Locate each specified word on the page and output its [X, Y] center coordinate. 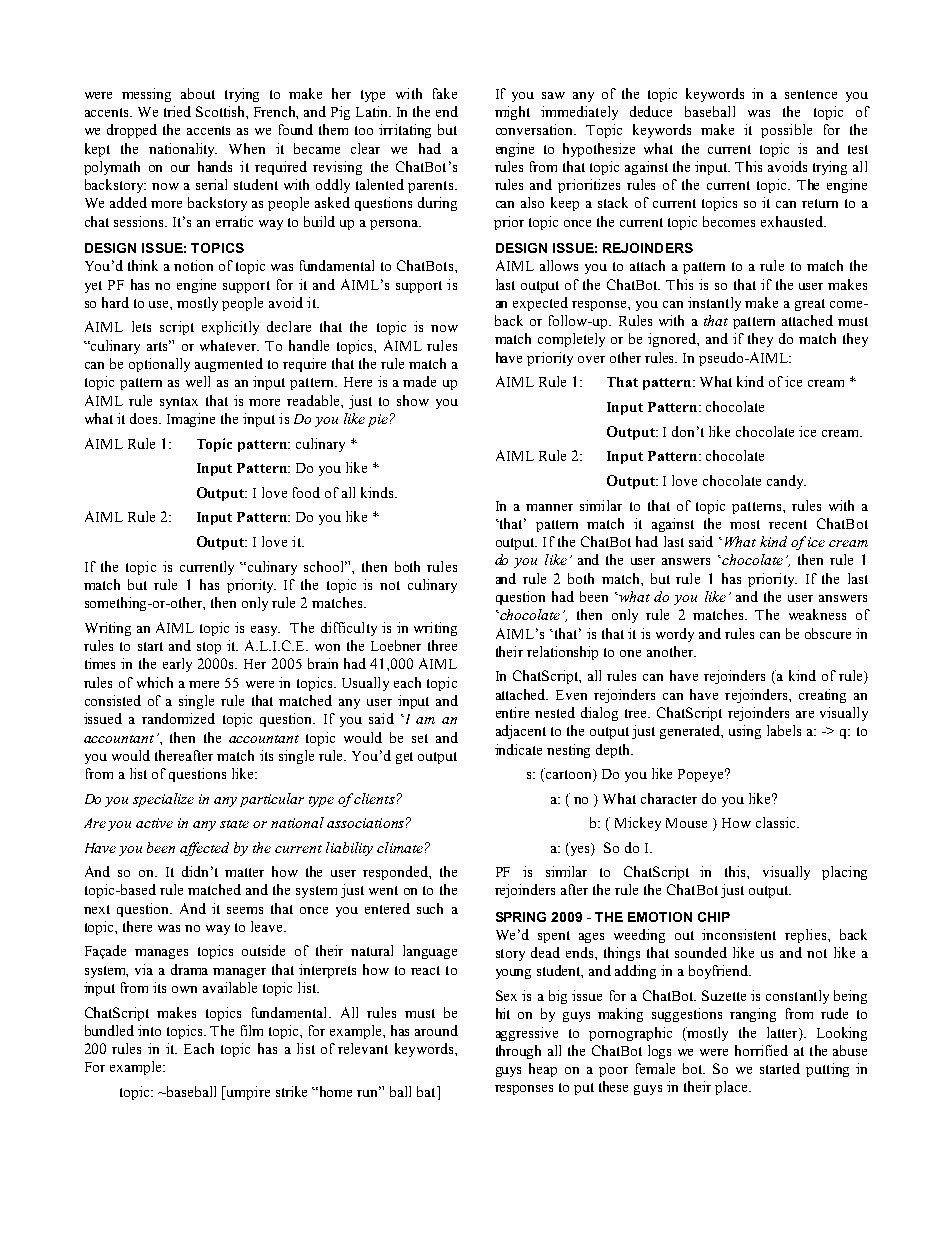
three [442, 645]
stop [209, 648]
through [518, 1052]
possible [786, 131]
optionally [159, 365]
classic [777, 822]
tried [177, 111]
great [810, 305]
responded [396, 873]
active [154, 823]
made [419, 381]
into [149, 1030]
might [512, 113]
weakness [817, 614]
